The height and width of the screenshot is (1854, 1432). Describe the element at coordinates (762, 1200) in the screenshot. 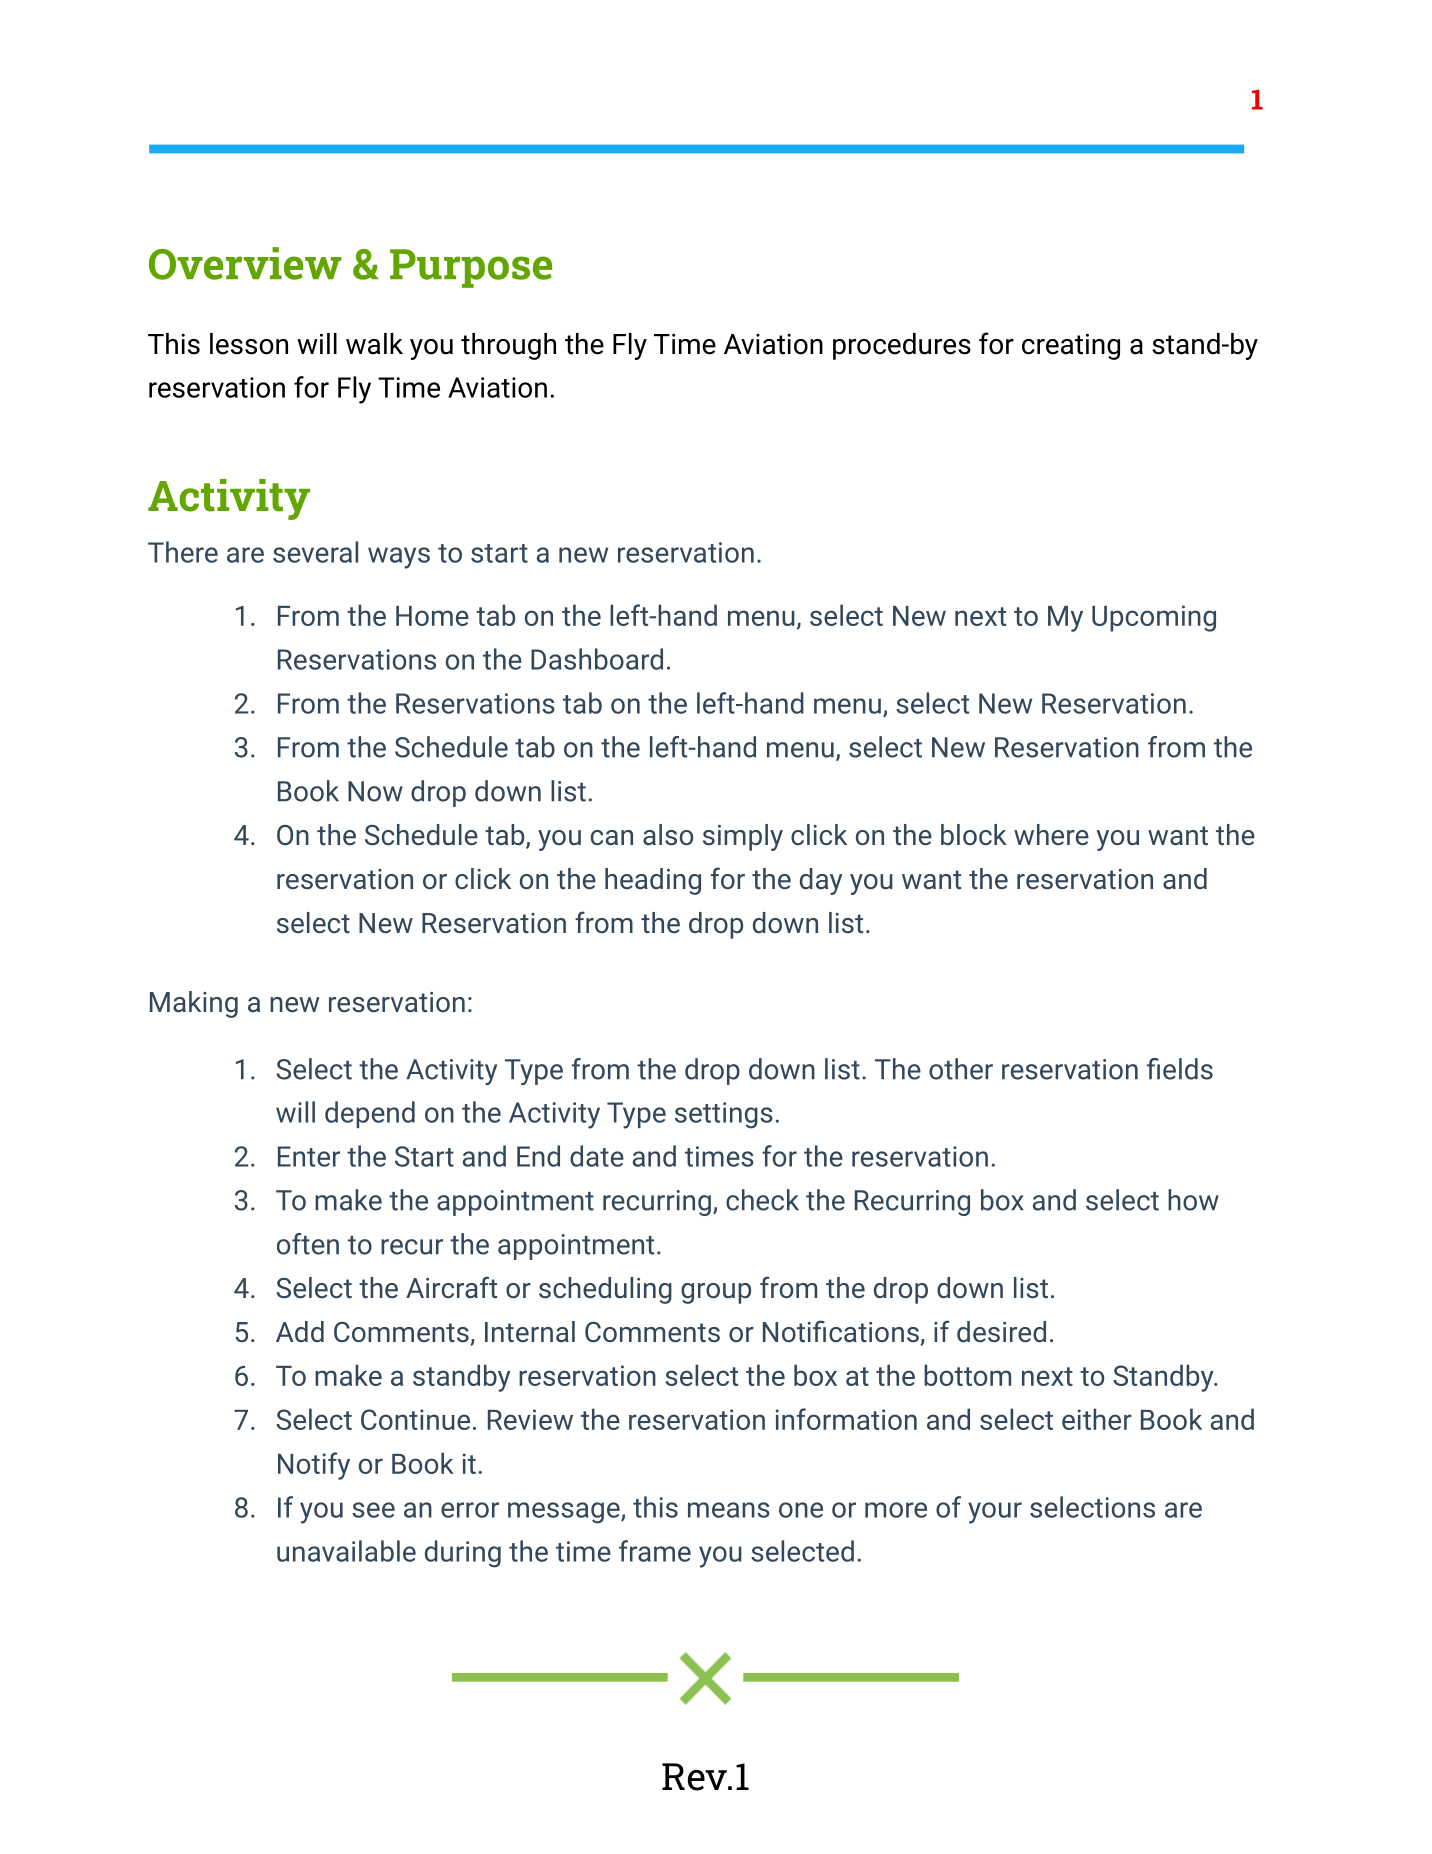

I see `check` at that location.
